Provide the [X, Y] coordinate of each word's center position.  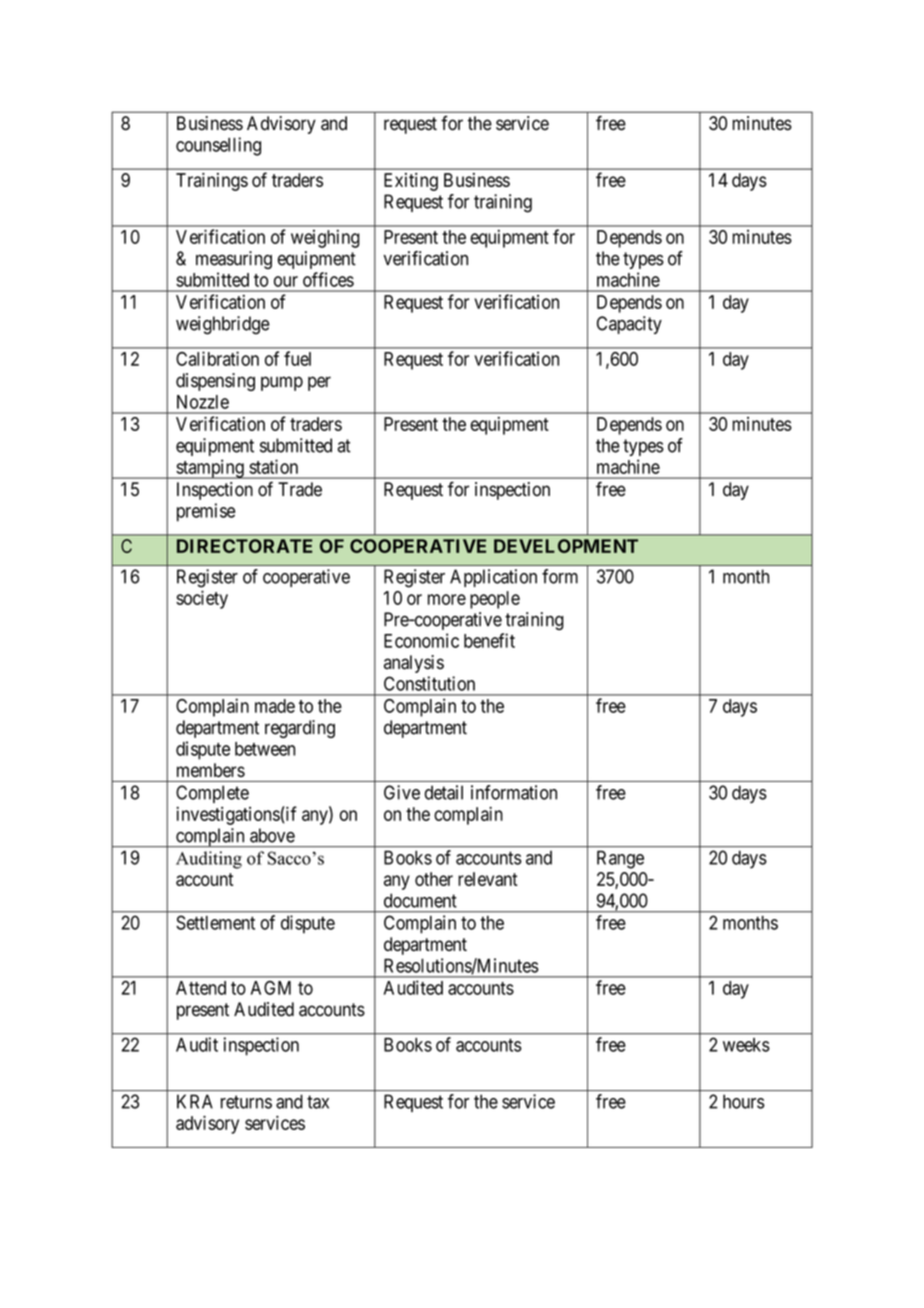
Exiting [411, 182]
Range [620, 859]
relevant [488, 879]
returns [246, 1102]
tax [318, 1102]
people [495, 600]
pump [282, 383]
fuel [297, 358]
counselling [218, 146]
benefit [489, 640]
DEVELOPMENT [566, 546]
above [272, 835]
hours [744, 1101]
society [202, 599]
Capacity [629, 325]
